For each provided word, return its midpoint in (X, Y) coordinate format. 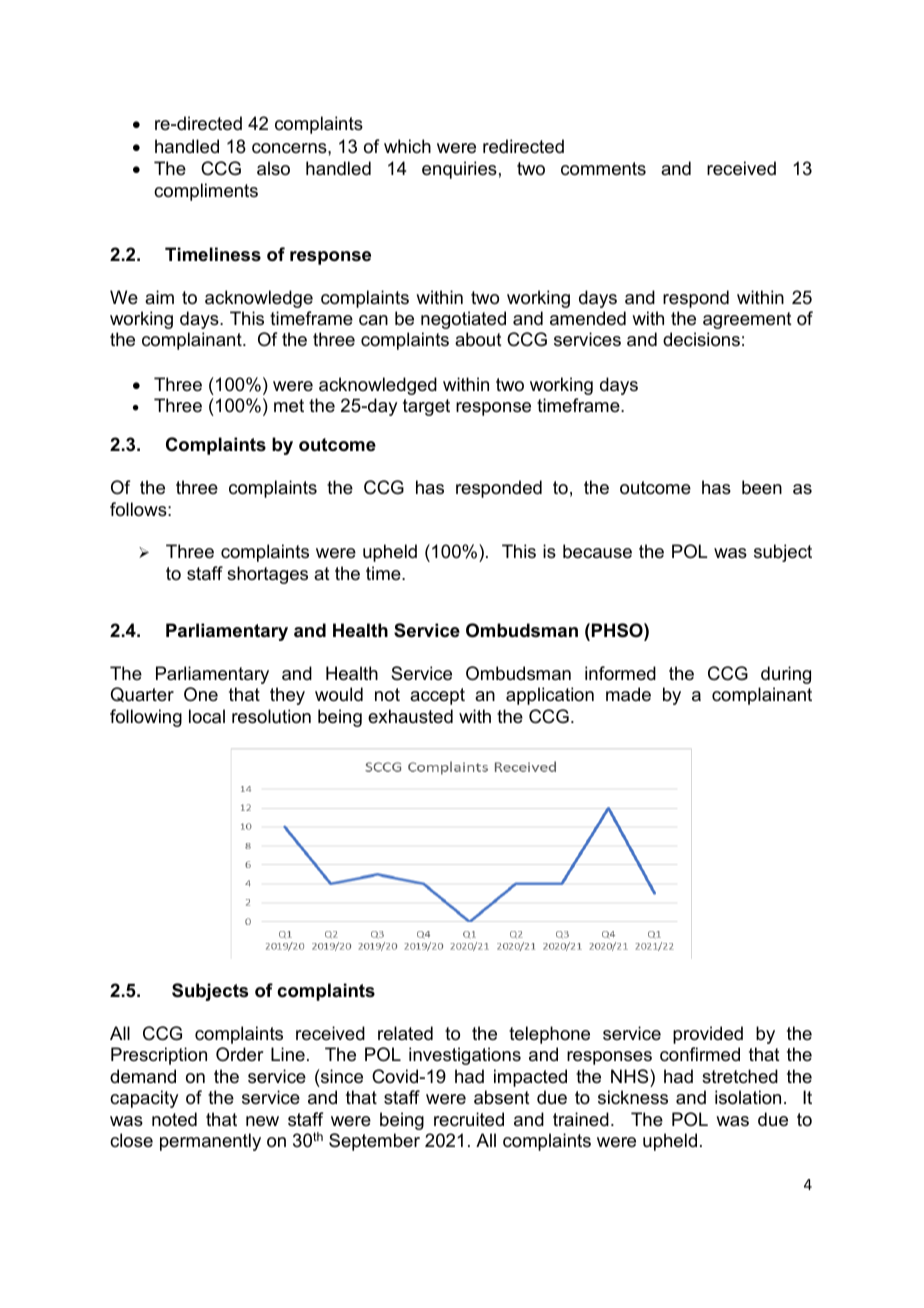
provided (708, 1035)
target (426, 407)
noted (174, 1119)
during (786, 675)
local (207, 716)
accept (437, 696)
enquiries (459, 170)
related (405, 1033)
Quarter (142, 694)
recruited (469, 1119)
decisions (701, 339)
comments (603, 169)
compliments (206, 192)
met (289, 406)
